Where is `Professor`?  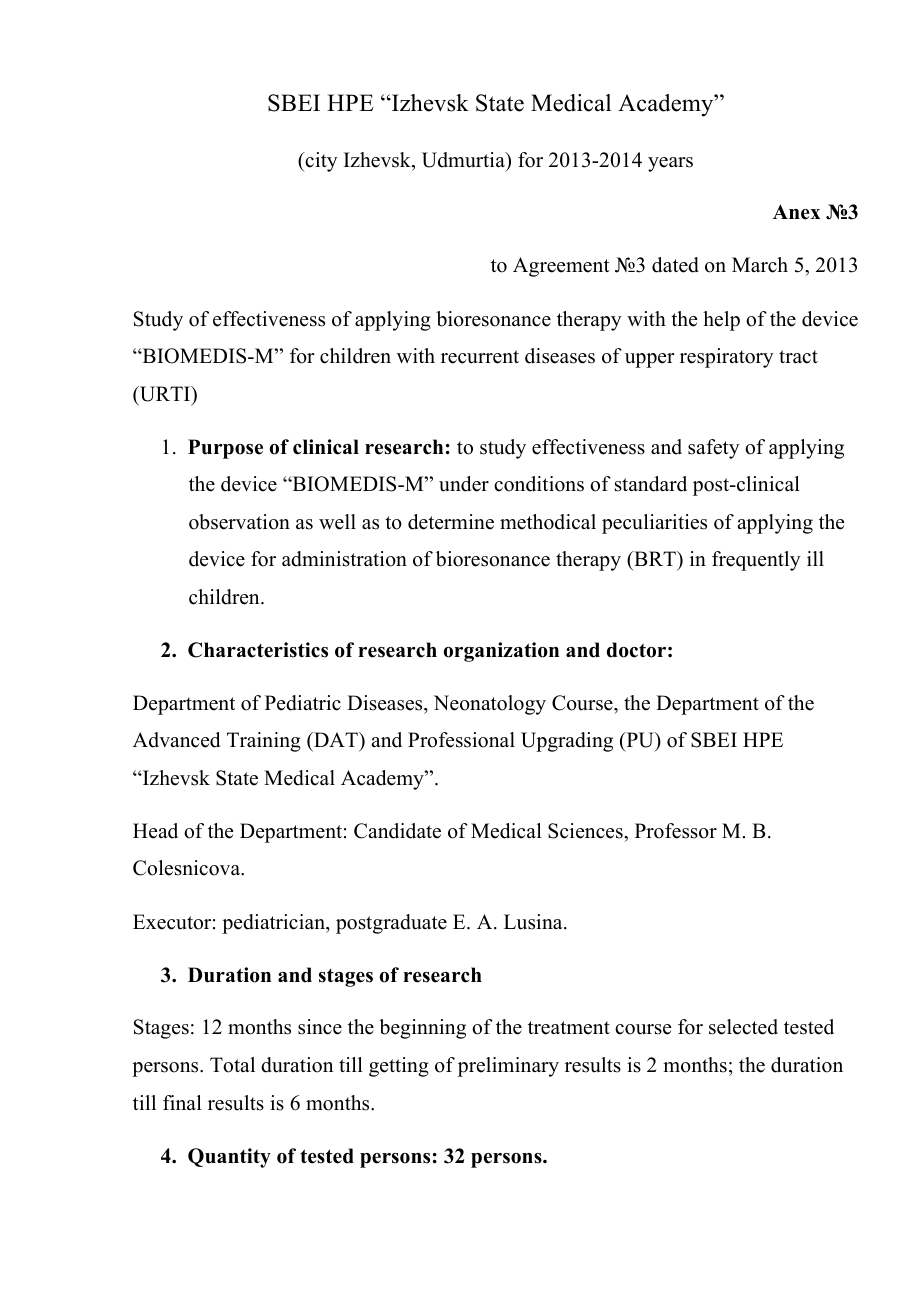
Professor is located at coordinates (676, 831).
